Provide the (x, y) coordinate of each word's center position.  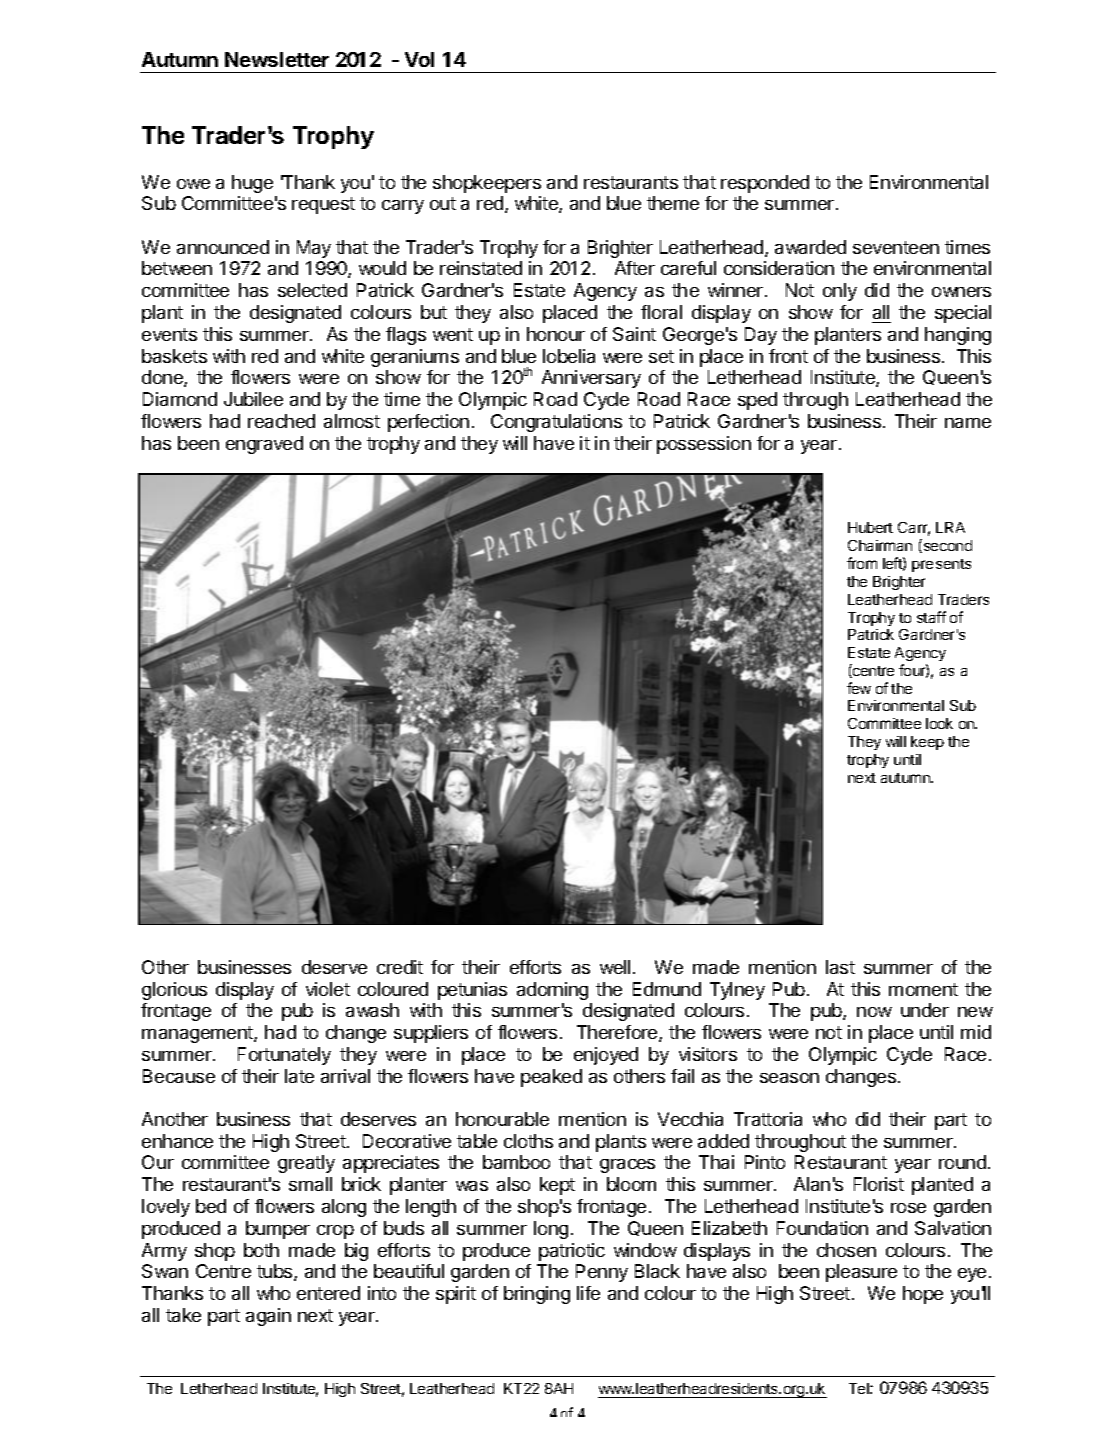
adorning (552, 991)
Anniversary (591, 379)
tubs (276, 1272)
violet (328, 989)
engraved (264, 445)
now (874, 1012)
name (968, 423)
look (939, 723)
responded (765, 184)
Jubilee (253, 399)
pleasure (861, 1273)
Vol (419, 59)
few (859, 688)
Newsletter (277, 59)
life (588, 1293)
